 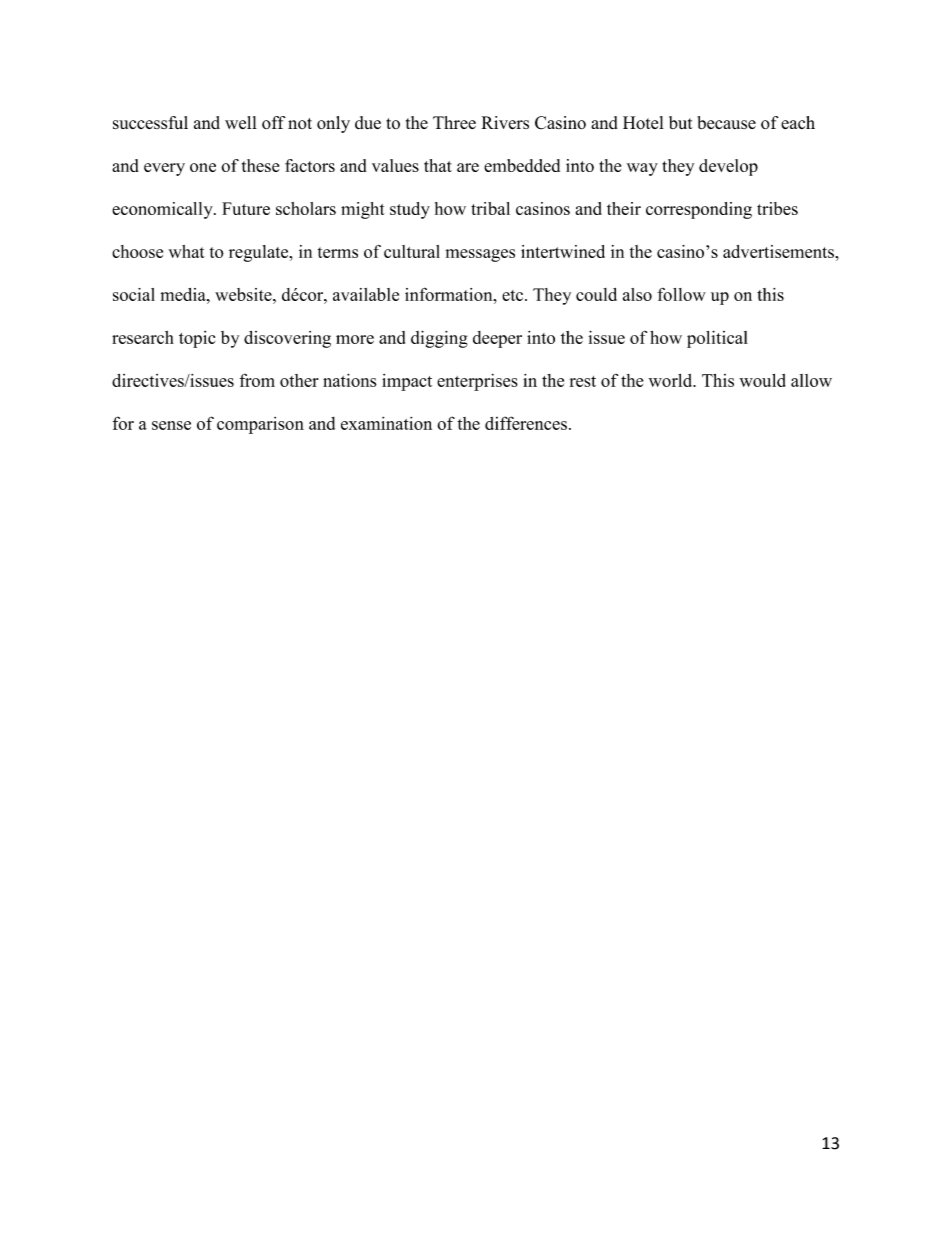 I want to click on sense, so click(x=171, y=425).
